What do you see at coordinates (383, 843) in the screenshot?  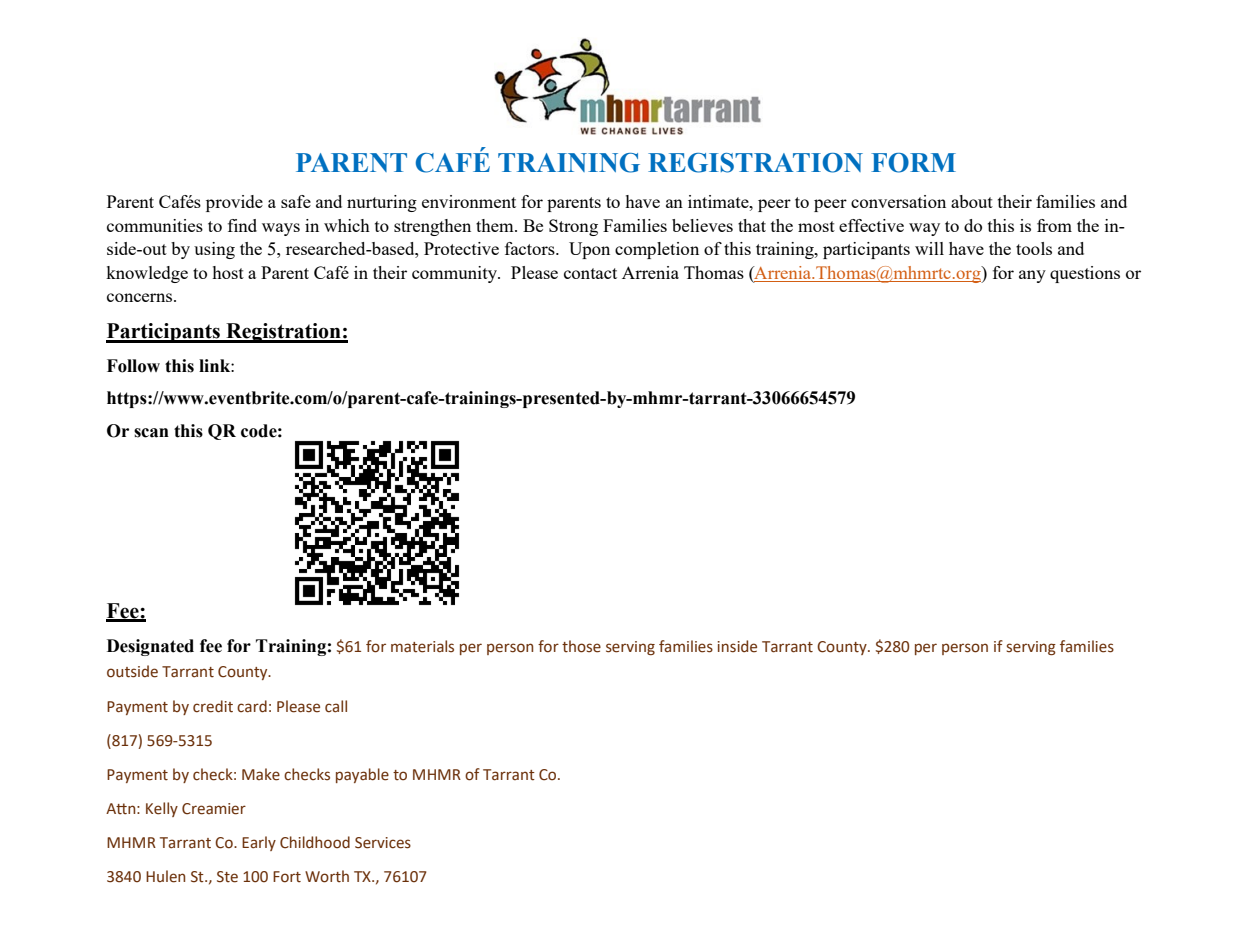 I see `Services` at bounding box center [383, 843].
